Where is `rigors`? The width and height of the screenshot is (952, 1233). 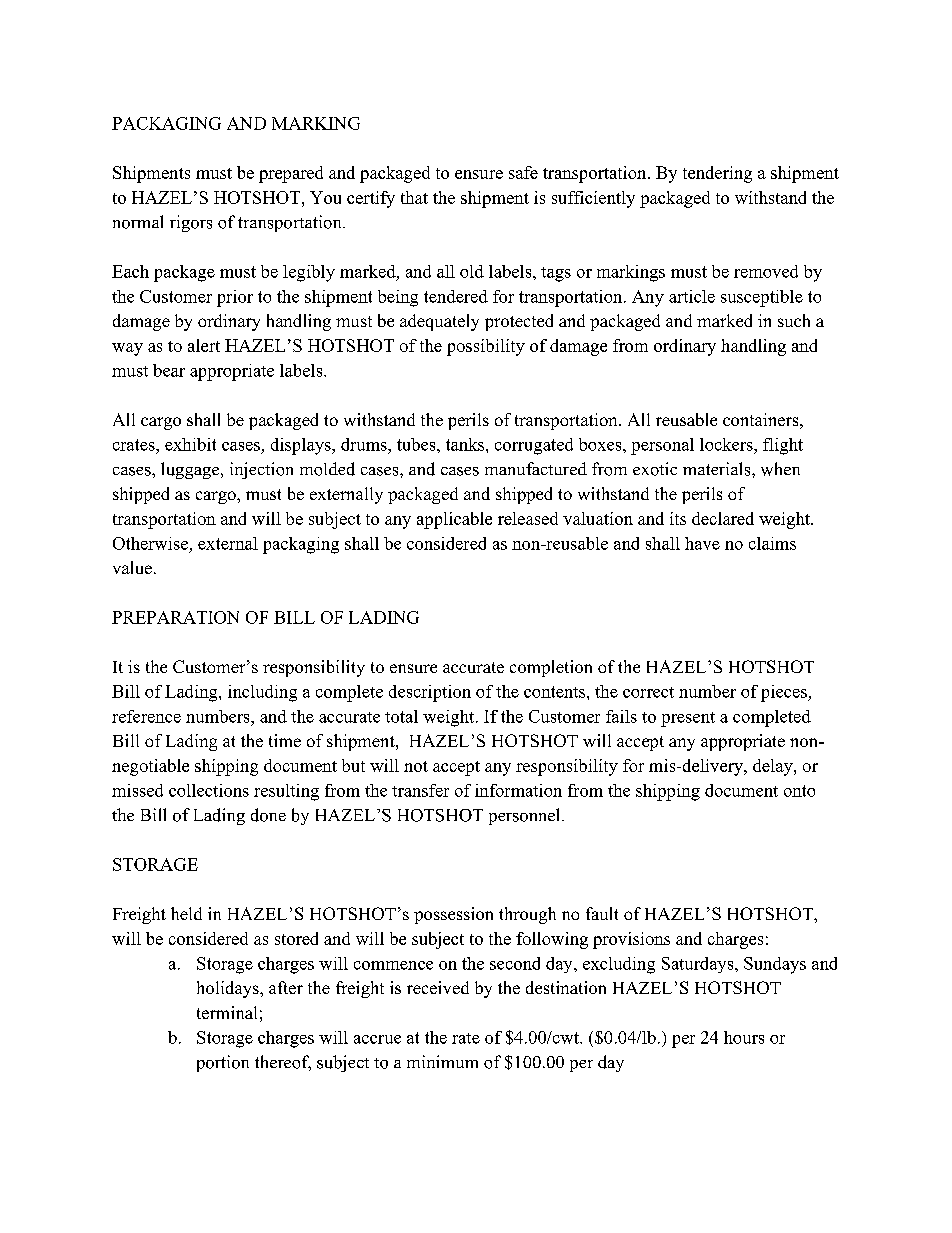 rigors is located at coordinates (191, 223).
